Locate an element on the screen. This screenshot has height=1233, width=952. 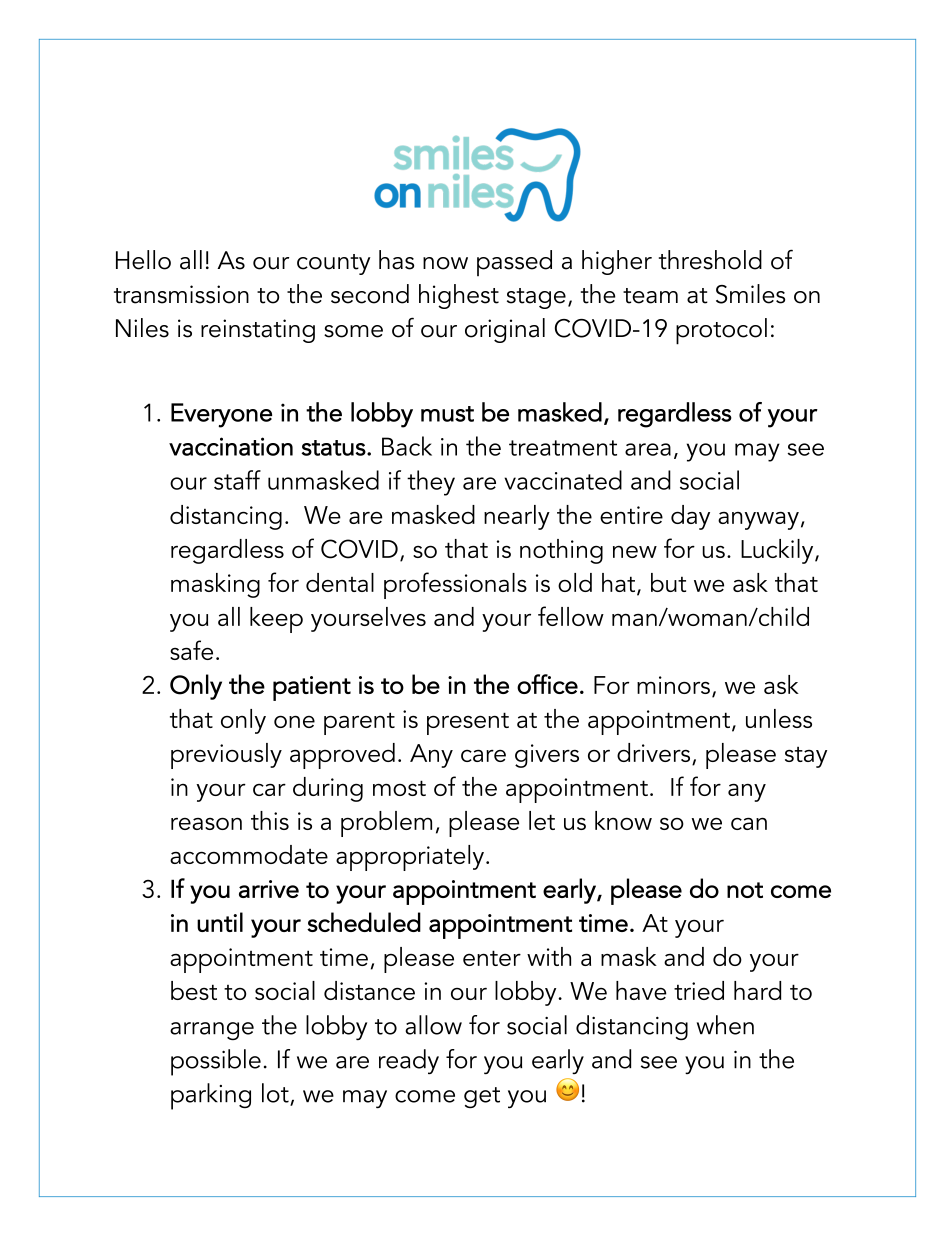
reason is located at coordinates (206, 823).
